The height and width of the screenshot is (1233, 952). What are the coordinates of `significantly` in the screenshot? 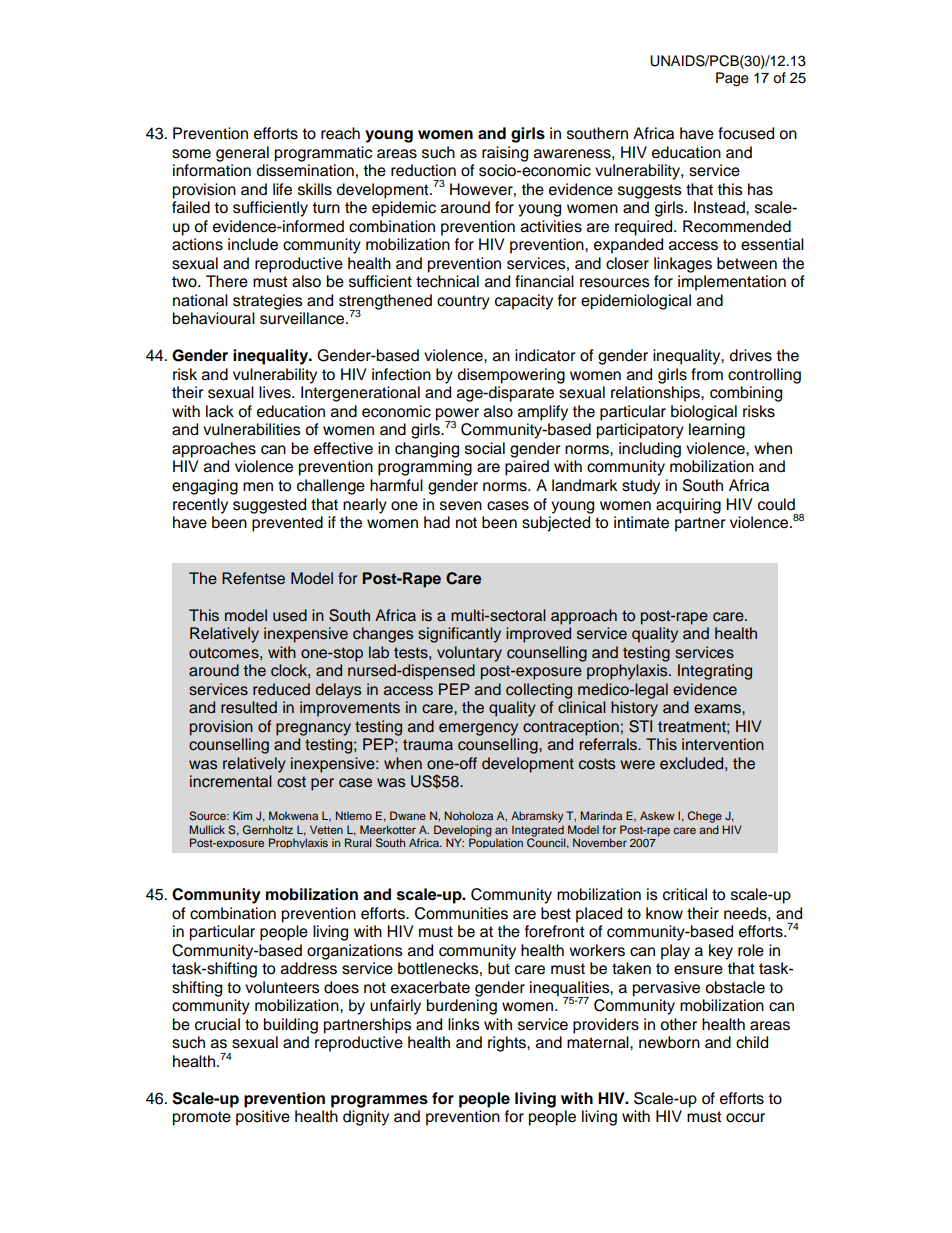 It's located at (459, 635).
